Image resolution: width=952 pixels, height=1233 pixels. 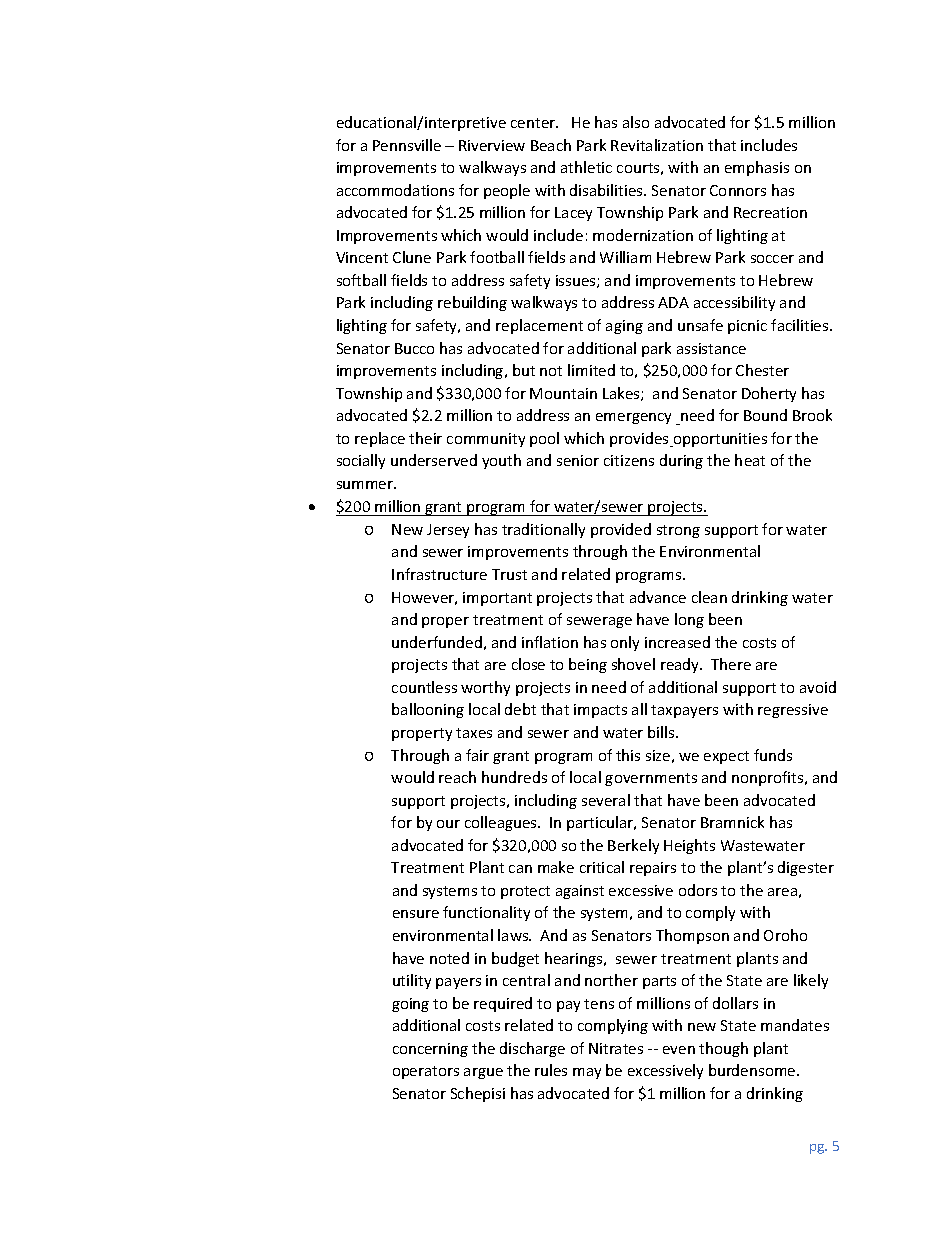 What do you see at coordinates (601, 823) in the screenshot?
I see `particular` at bounding box center [601, 823].
